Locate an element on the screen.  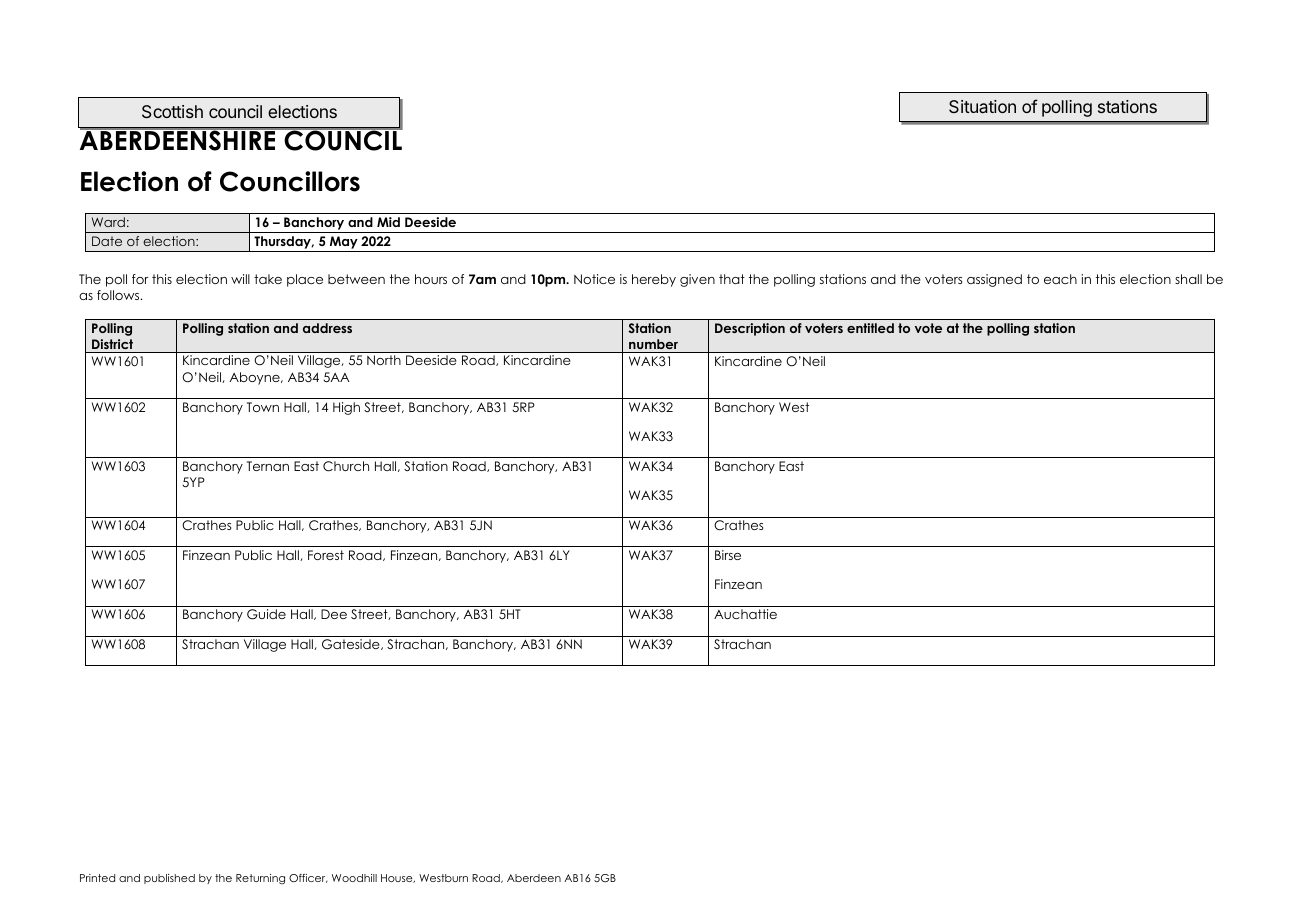
Notice is located at coordinates (594, 279).
